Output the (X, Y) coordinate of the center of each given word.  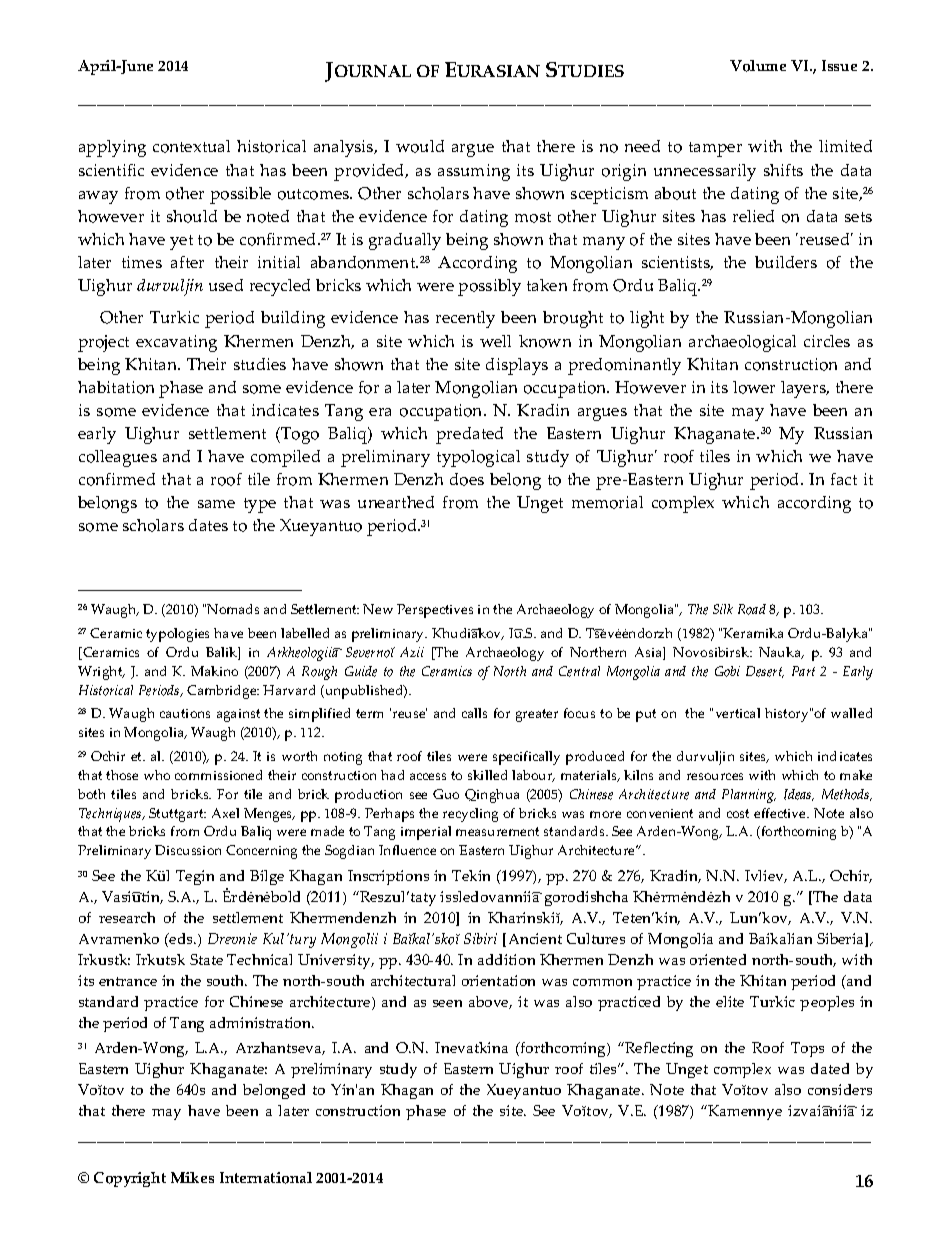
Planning (749, 796)
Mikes (192, 1177)
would (420, 146)
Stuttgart (177, 815)
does (467, 479)
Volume (758, 66)
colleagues (118, 458)
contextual (191, 146)
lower (754, 387)
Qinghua (492, 796)
